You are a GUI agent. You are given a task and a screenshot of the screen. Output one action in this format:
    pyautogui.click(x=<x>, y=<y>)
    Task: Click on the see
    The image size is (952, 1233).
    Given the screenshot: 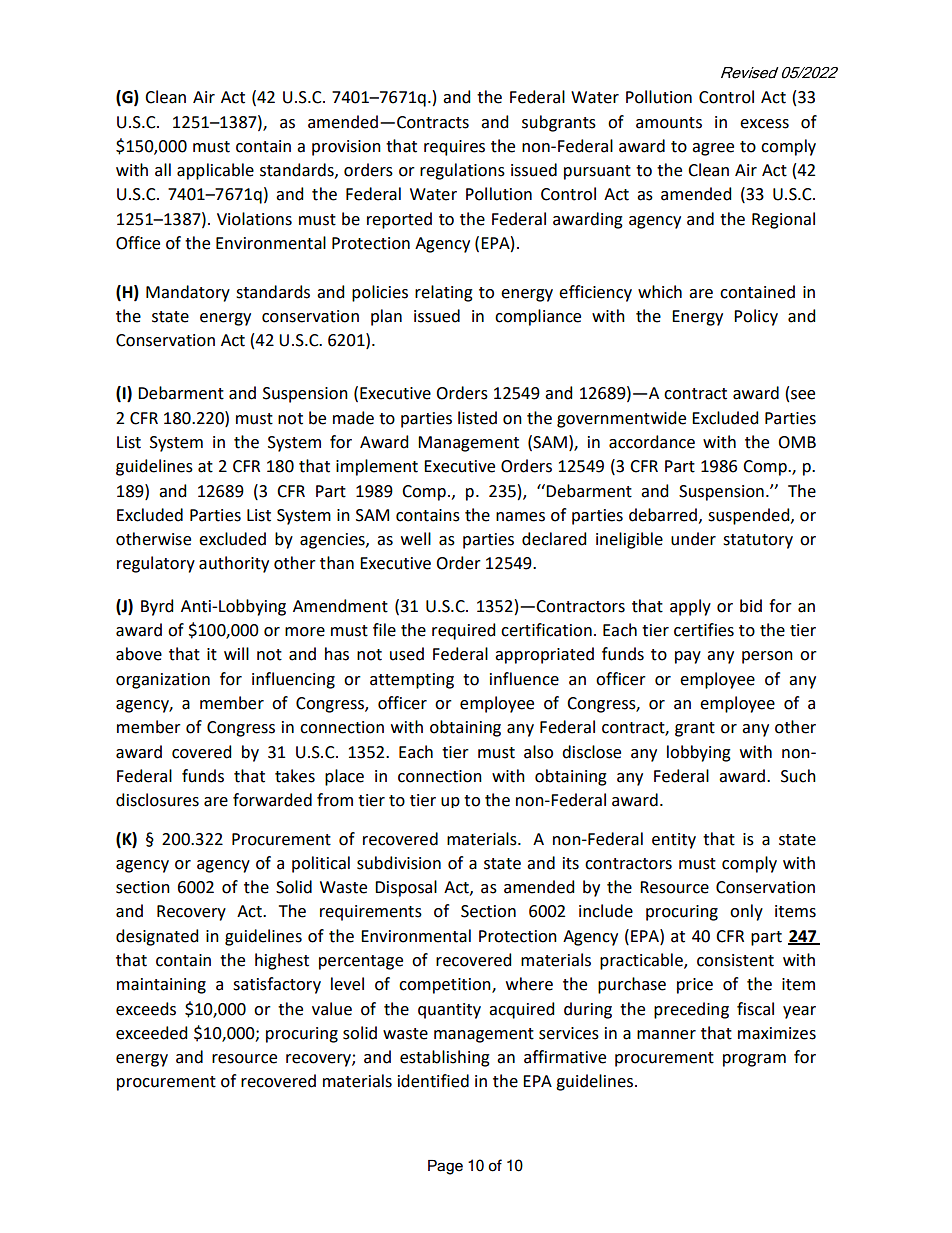 What is the action you would take?
    pyautogui.click(x=803, y=395)
